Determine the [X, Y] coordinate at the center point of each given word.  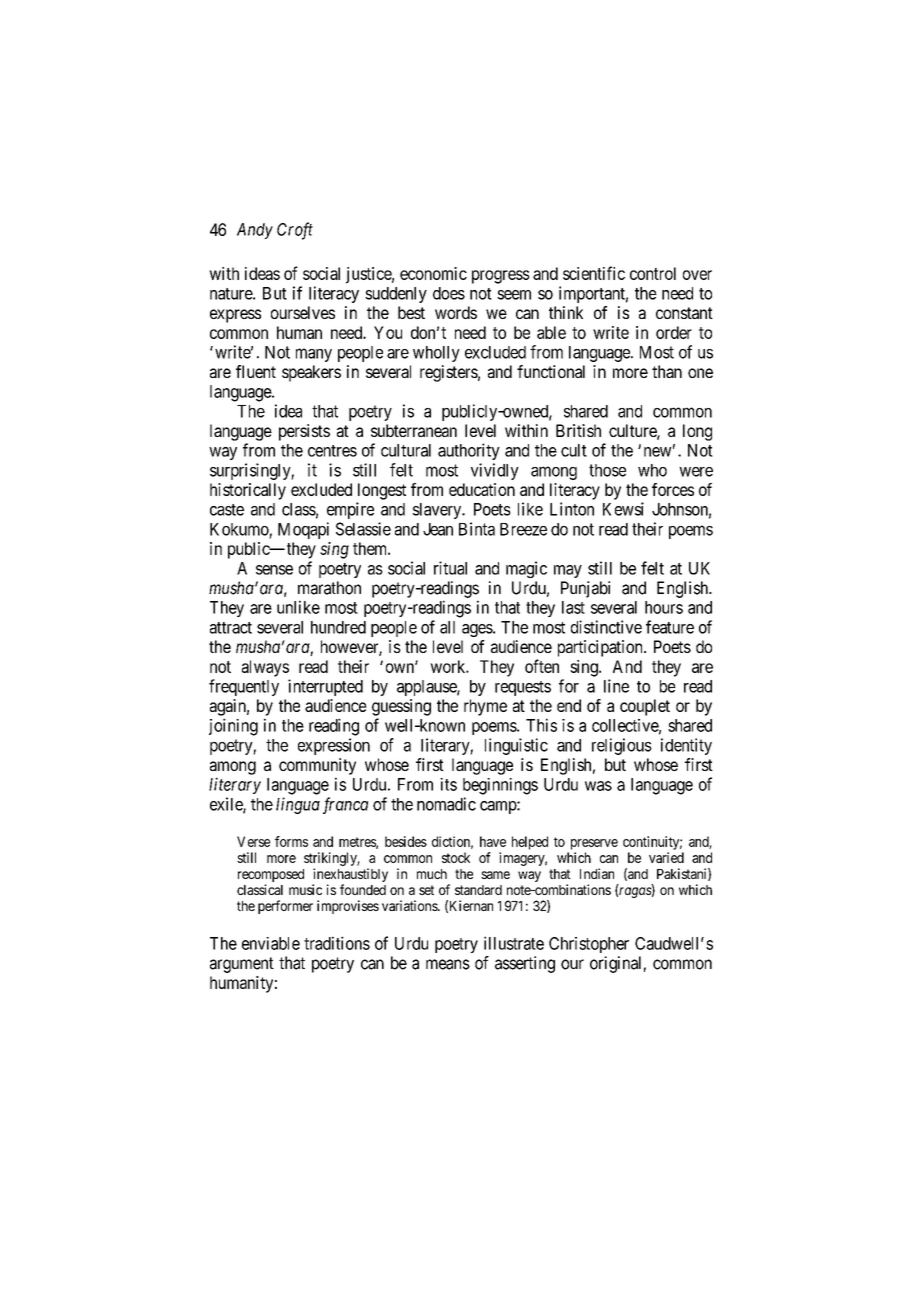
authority [469, 451]
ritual [450, 568]
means [448, 964]
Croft [295, 231]
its [448, 784]
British [578, 430]
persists [304, 432]
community [317, 766]
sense [274, 570]
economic [433, 273]
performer [285, 907]
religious [622, 746]
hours [664, 607]
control [653, 273]
